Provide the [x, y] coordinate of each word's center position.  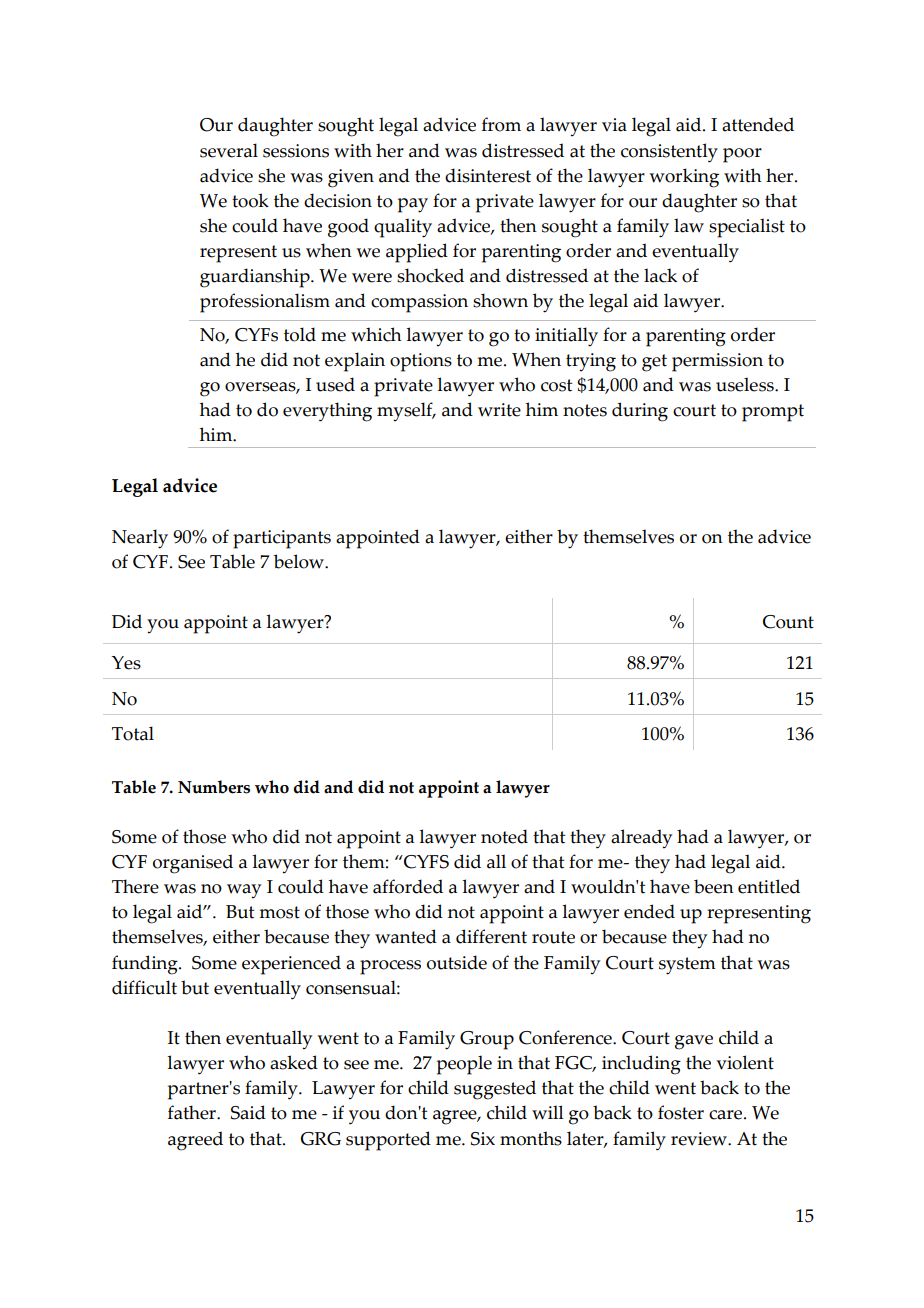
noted [504, 836]
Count [788, 622]
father [193, 1112]
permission [717, 362]
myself [406, 412]
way [244, 891]
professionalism [265, 303]
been [714, 886]
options [421, 362]
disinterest [488, 175]
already [641, 839]
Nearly [140, 539]
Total [133, 733]
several [229, 150]
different [491, 936]
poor [742, 155]
